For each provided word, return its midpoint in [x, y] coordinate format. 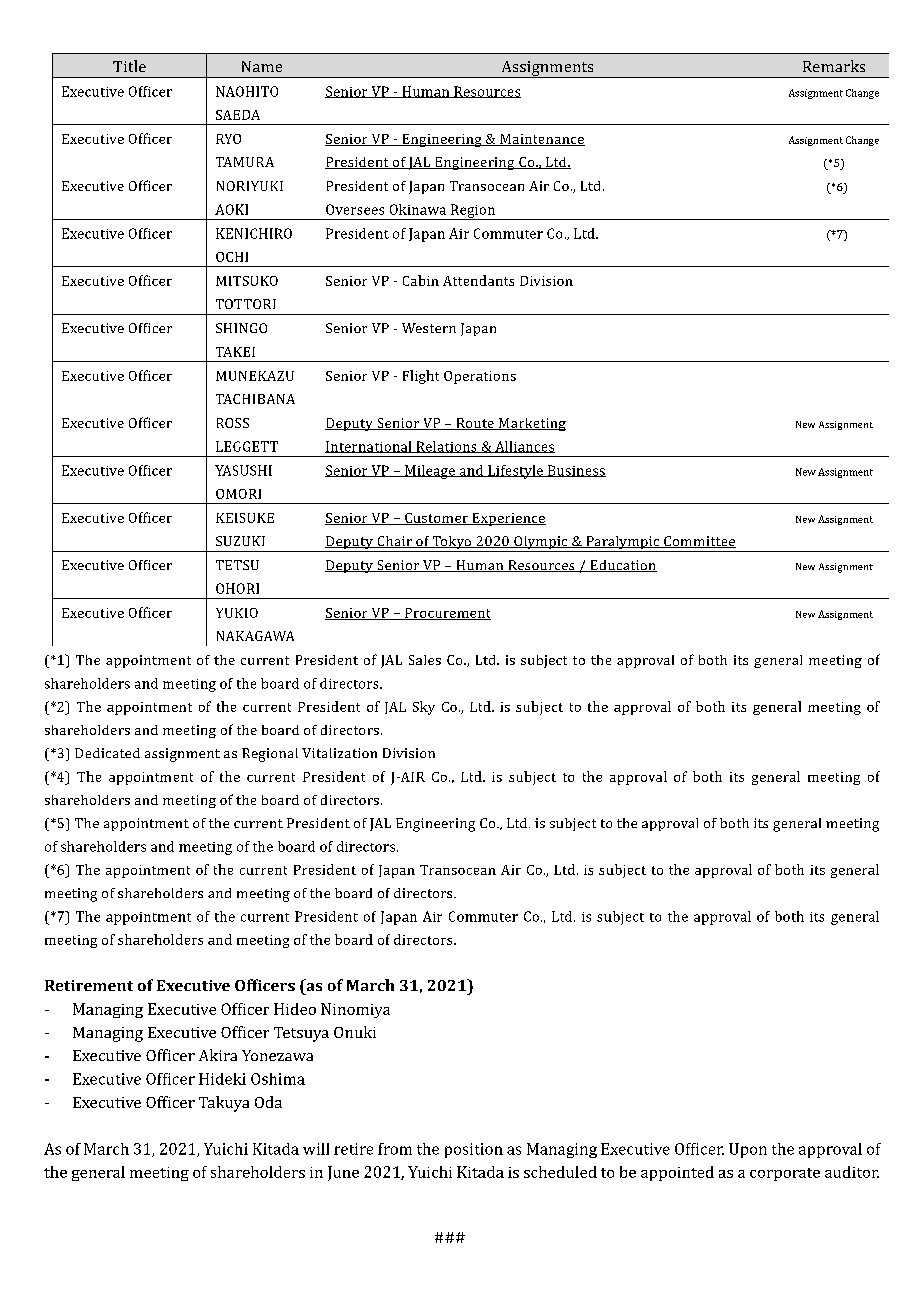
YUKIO [237, 613]
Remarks [834, 66]
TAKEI [235, 352]
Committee [699, 542]
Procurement [447, 614]
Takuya [224, 1104]
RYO [228, 139]
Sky [424, 708]
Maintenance [541, 140]
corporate [785, 1174]
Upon [748, 1150]
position [474, 1150]
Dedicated [107, 753]
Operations [480, 377]
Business [575, 471]
